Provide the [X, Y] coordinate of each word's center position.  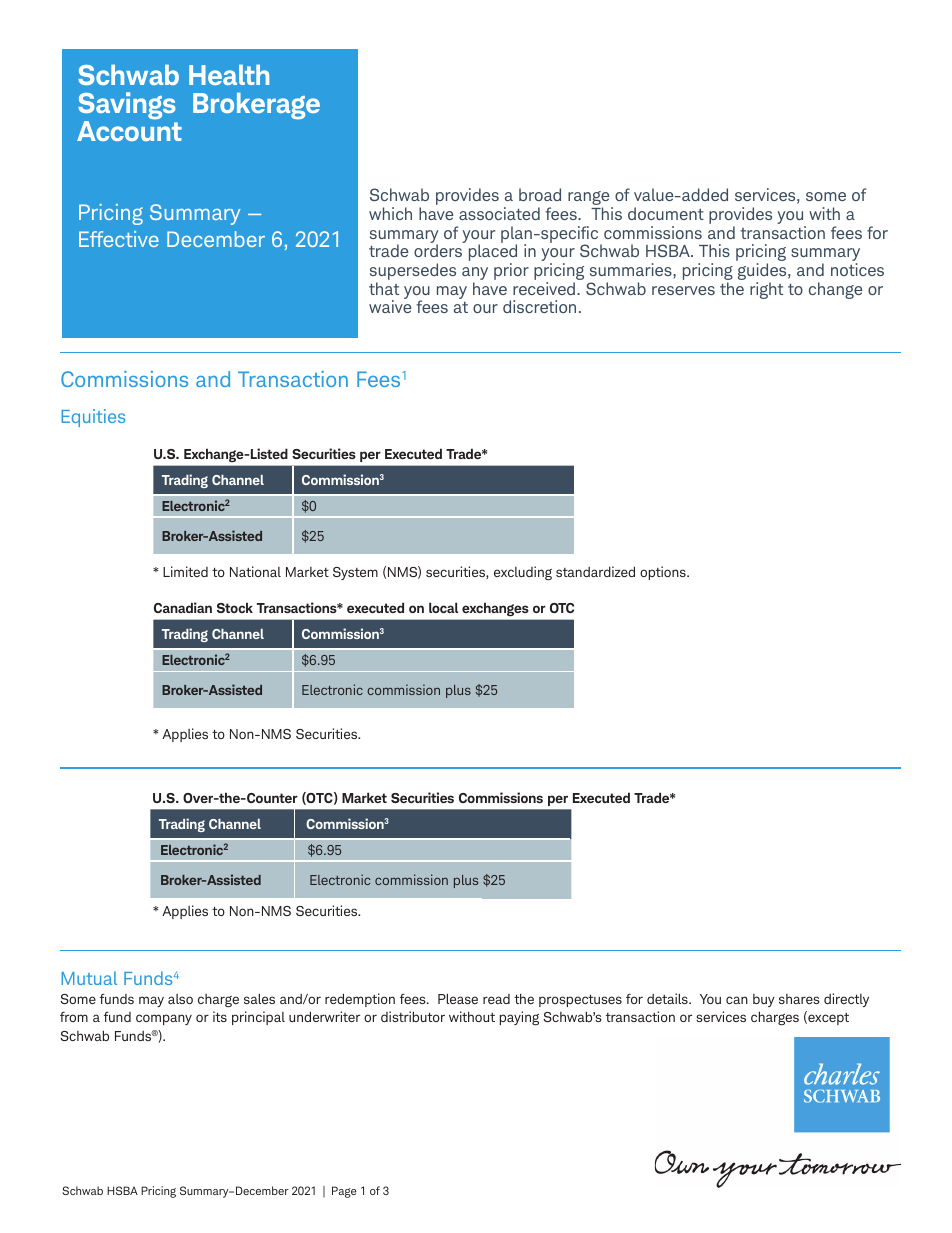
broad [540, 194]
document [666, 213]
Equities [93, 418]
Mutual [89, 978]
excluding [523, 573]
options [664, 573]
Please [458, 998]
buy [764, 1000]
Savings [127, 107]
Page [344, 1192]
